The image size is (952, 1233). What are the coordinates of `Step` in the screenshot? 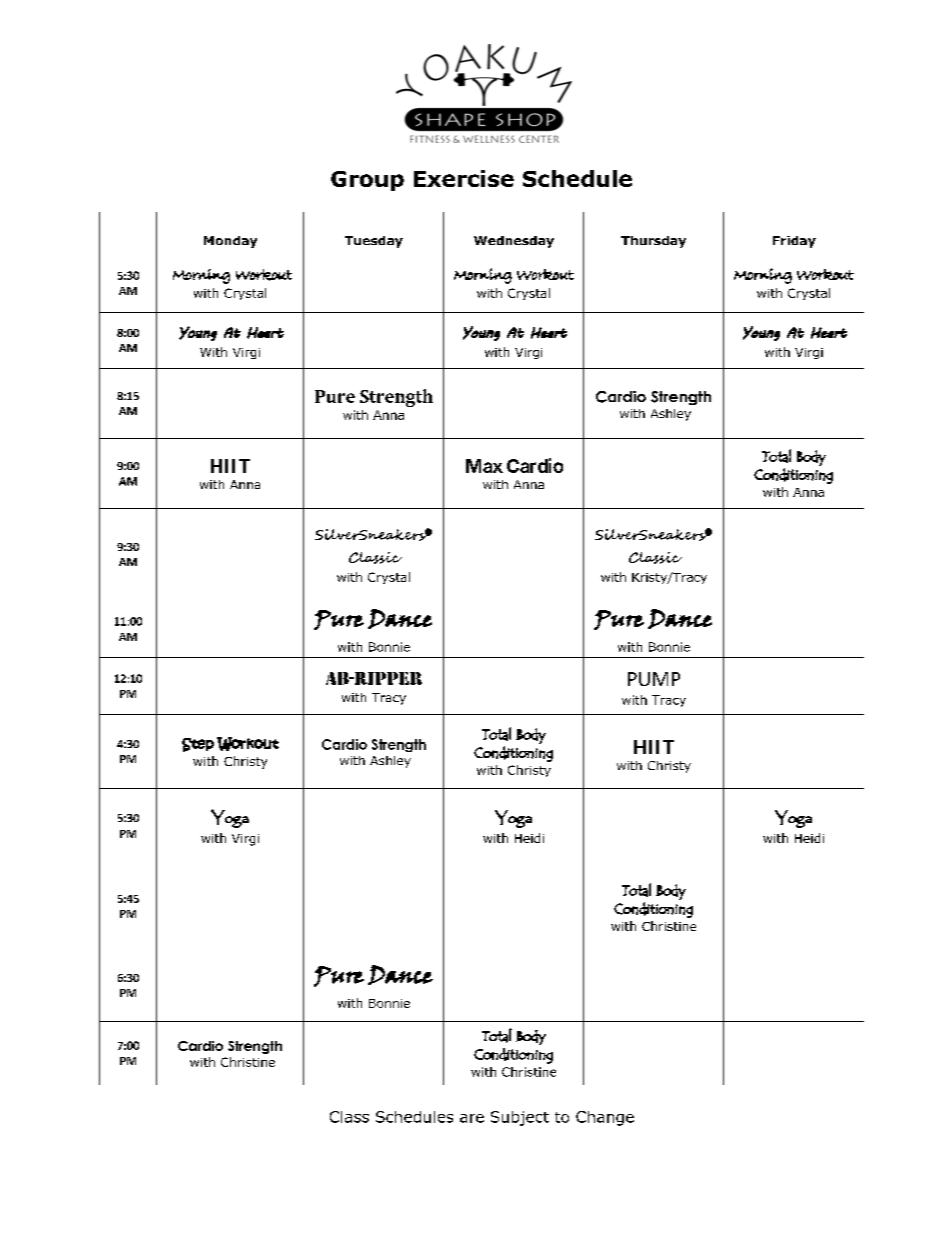 It's located at (198, 745).
